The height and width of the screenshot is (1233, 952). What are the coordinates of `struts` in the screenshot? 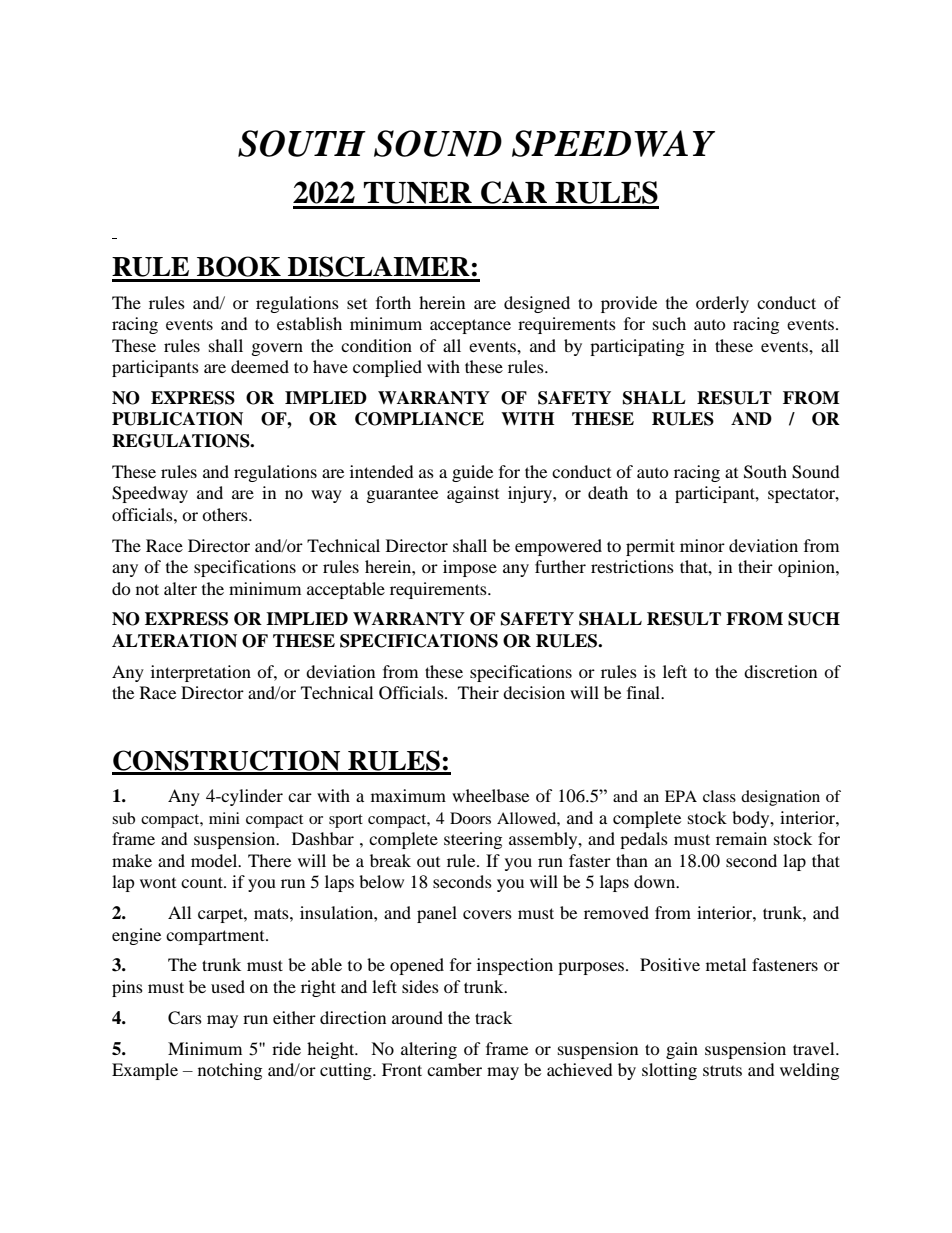 It's located at (722, 1070).
